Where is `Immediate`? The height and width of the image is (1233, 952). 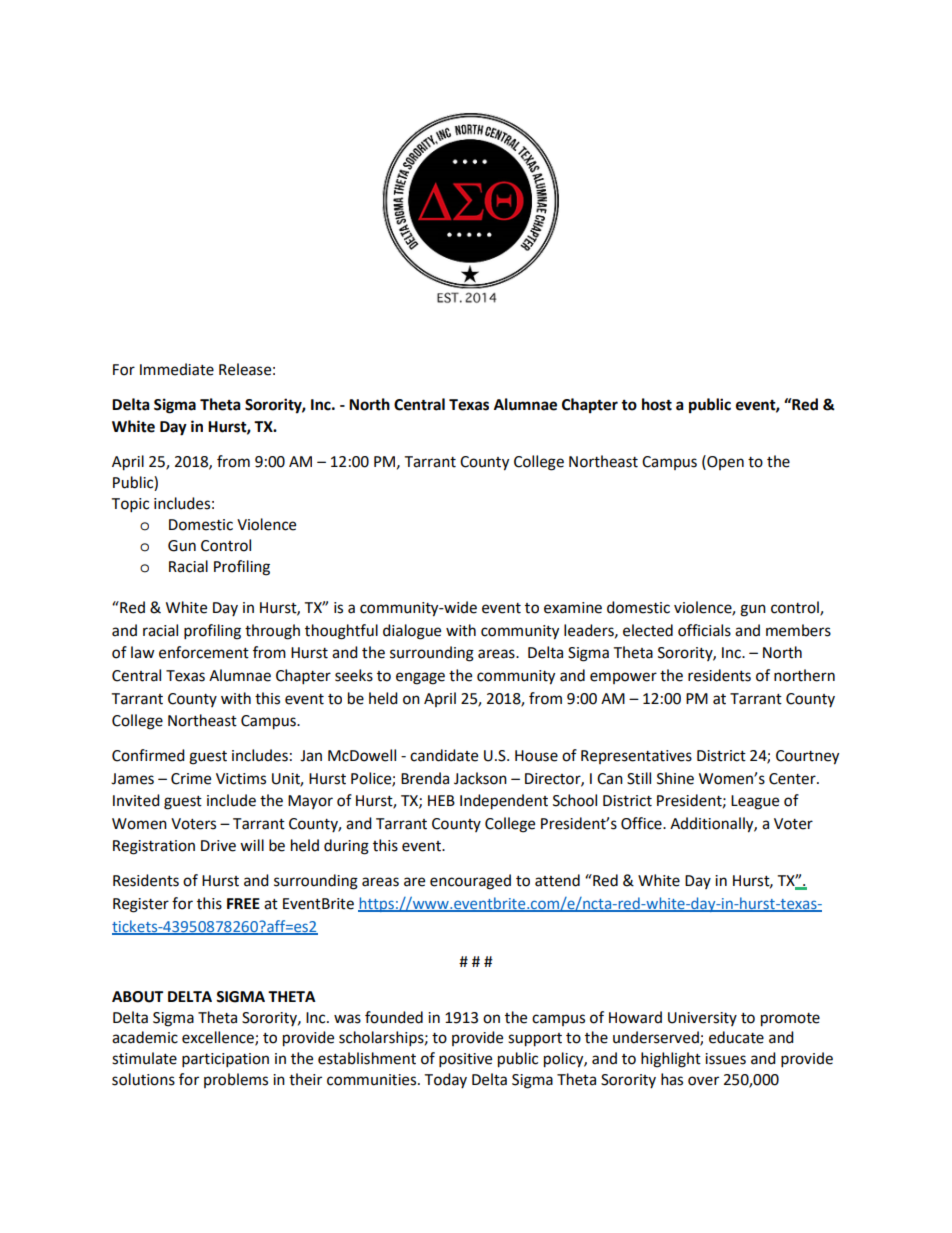
Immediate is located at coordinates (177, 369).
